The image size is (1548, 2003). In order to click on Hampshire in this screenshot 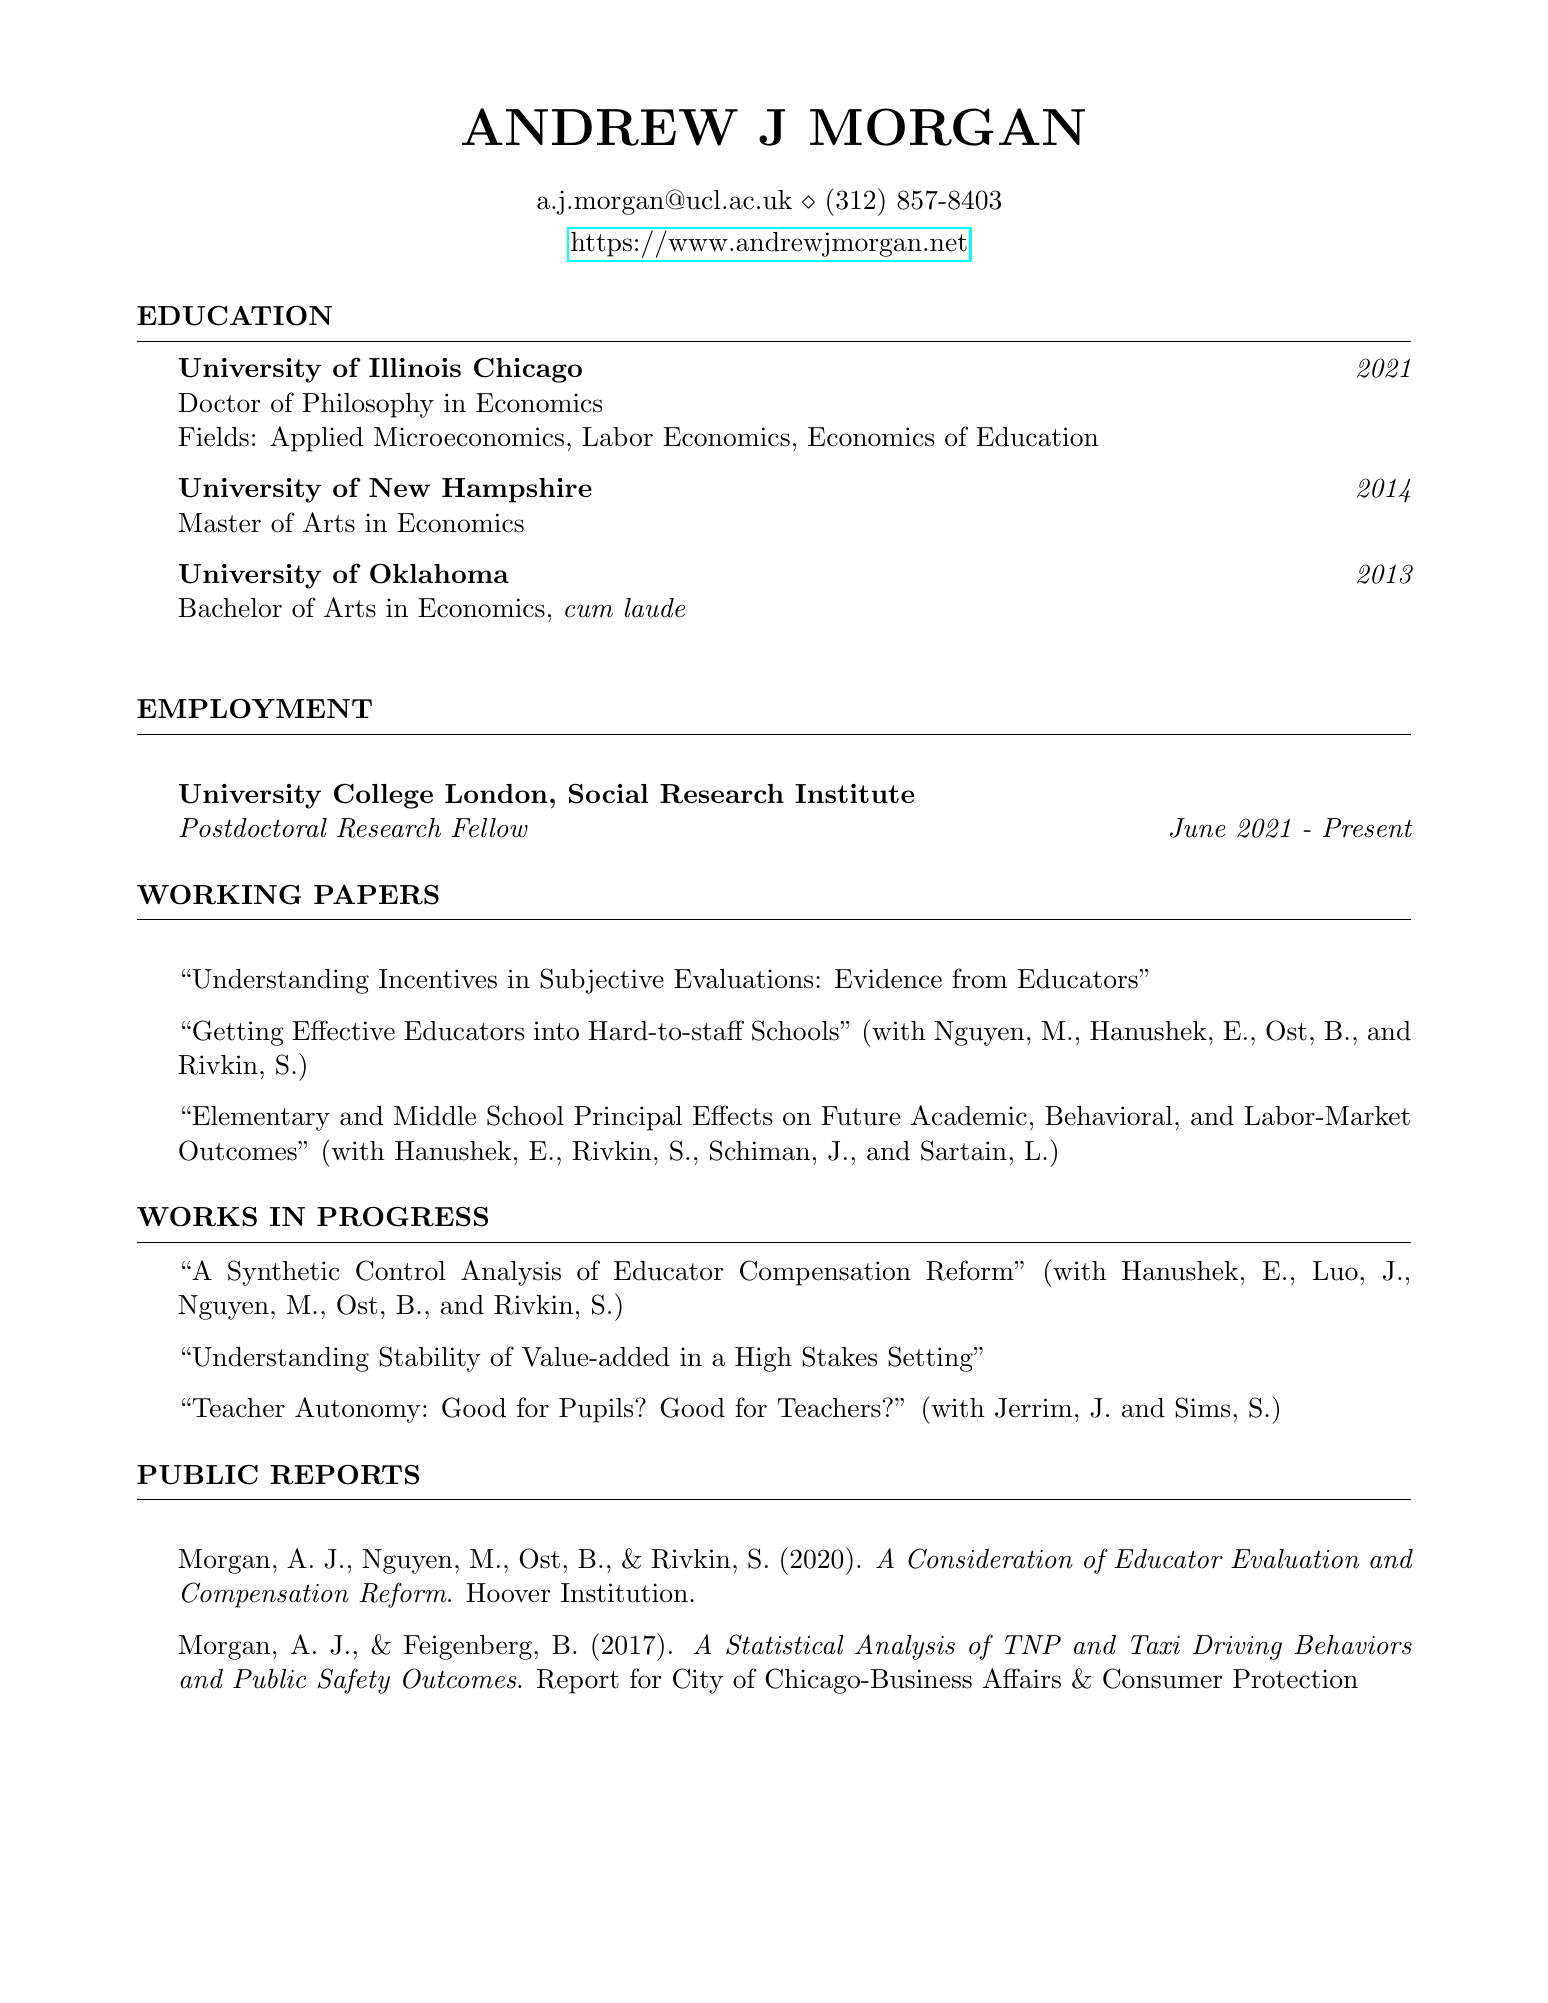, I will do `click(517, 490)`.
